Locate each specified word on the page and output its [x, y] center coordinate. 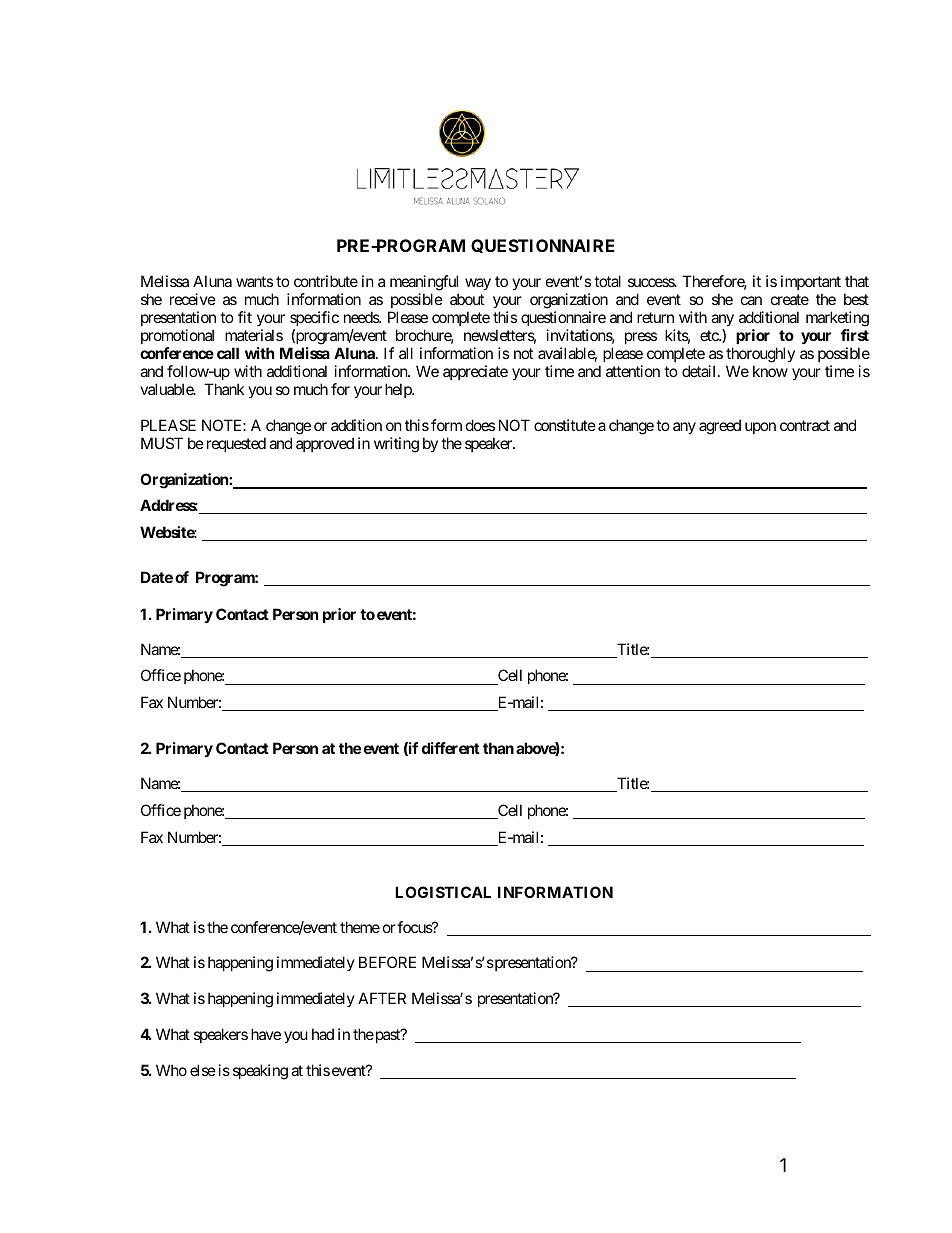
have [266, 1034]
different [451, 748]
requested [236, 444]
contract [805, 425]
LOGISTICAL [443, 892]
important [811, 284]
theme [360, 927]
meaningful [424, 284]
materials [254, 335]
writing [396, 445]
